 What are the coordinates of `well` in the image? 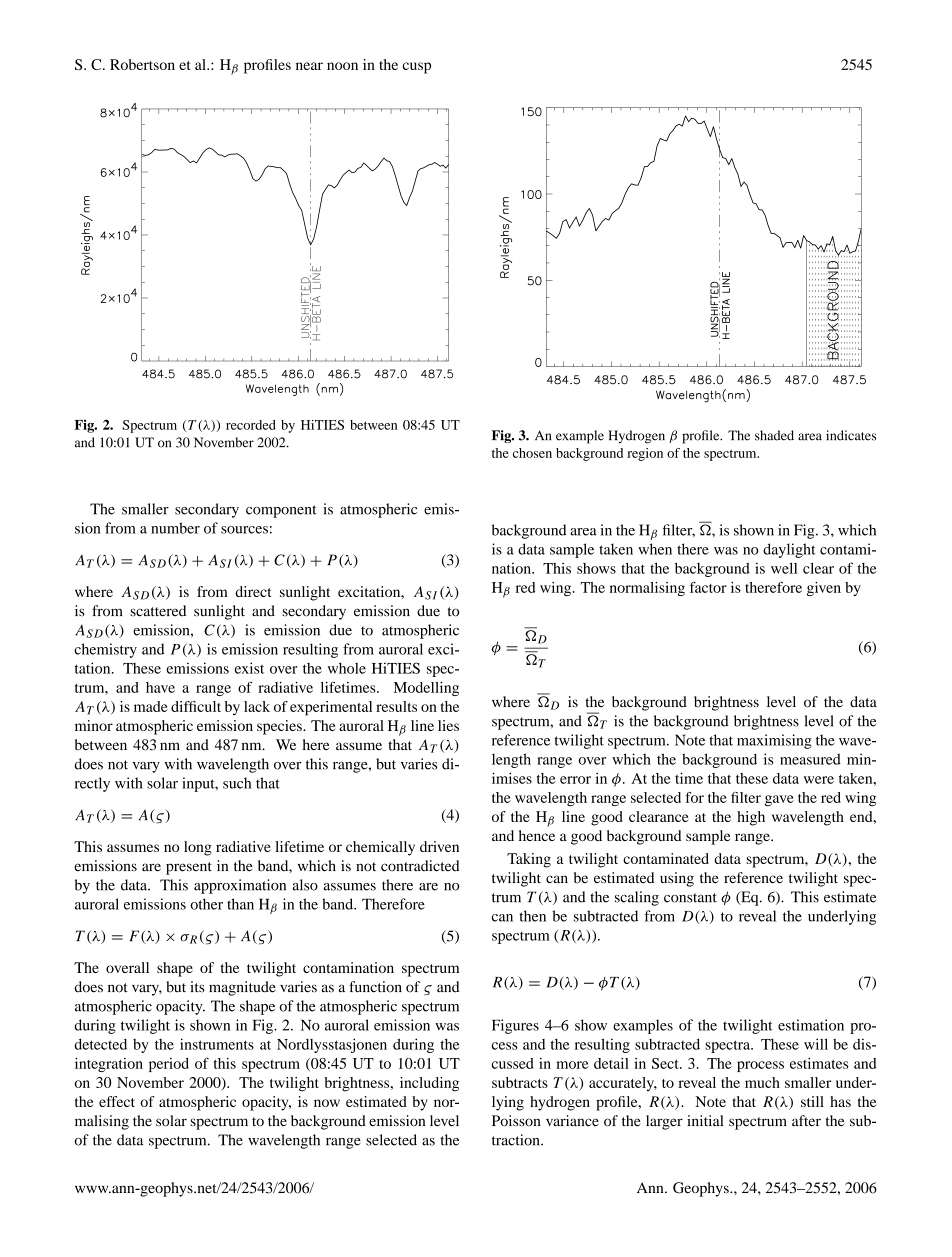 It's located at (784, 568).
